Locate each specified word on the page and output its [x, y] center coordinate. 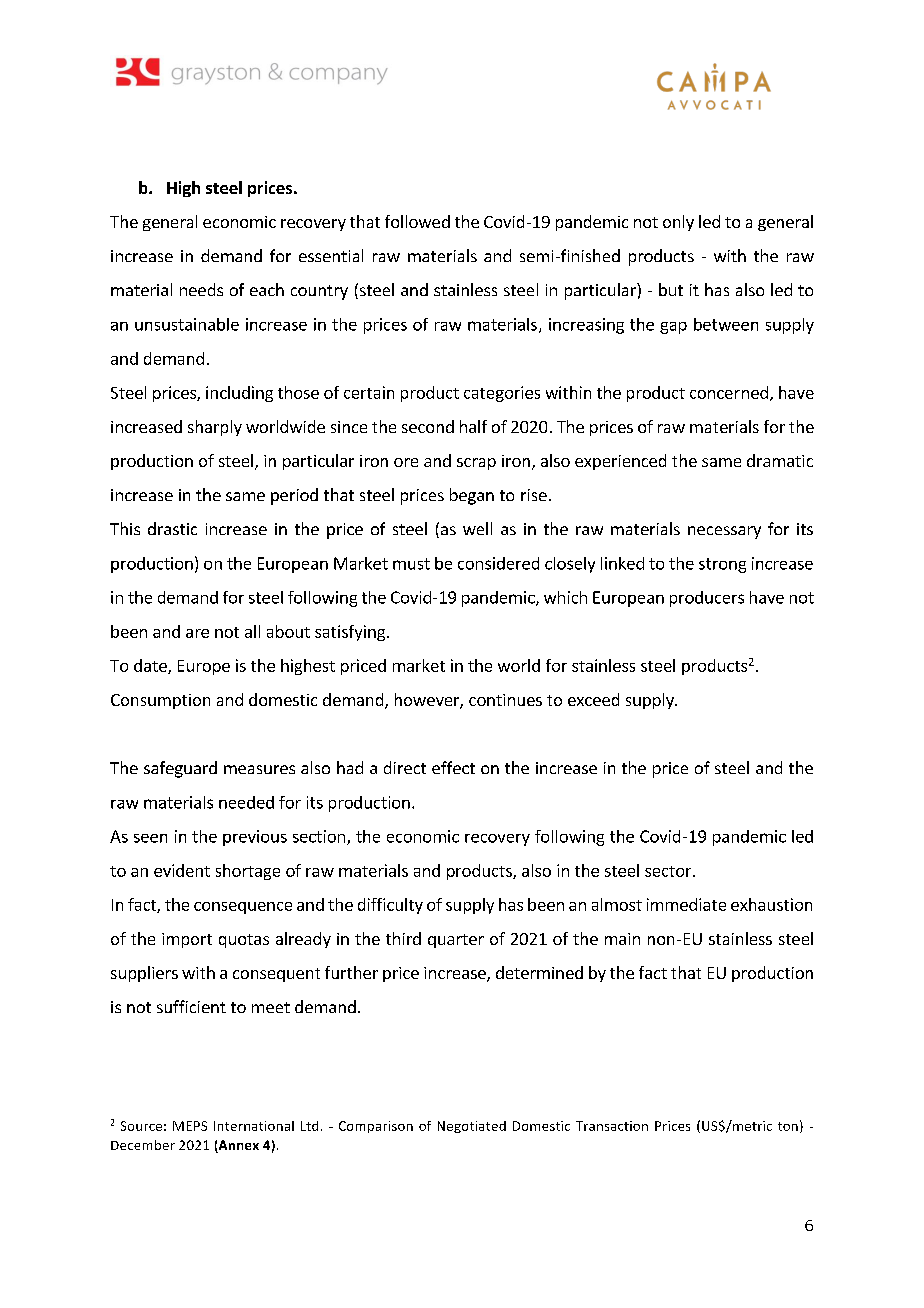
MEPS [190, 1126]
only [678, 223]
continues [505, 700]
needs [201, 289]
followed [417, 221]
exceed [593, 699]
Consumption [160, 701]
